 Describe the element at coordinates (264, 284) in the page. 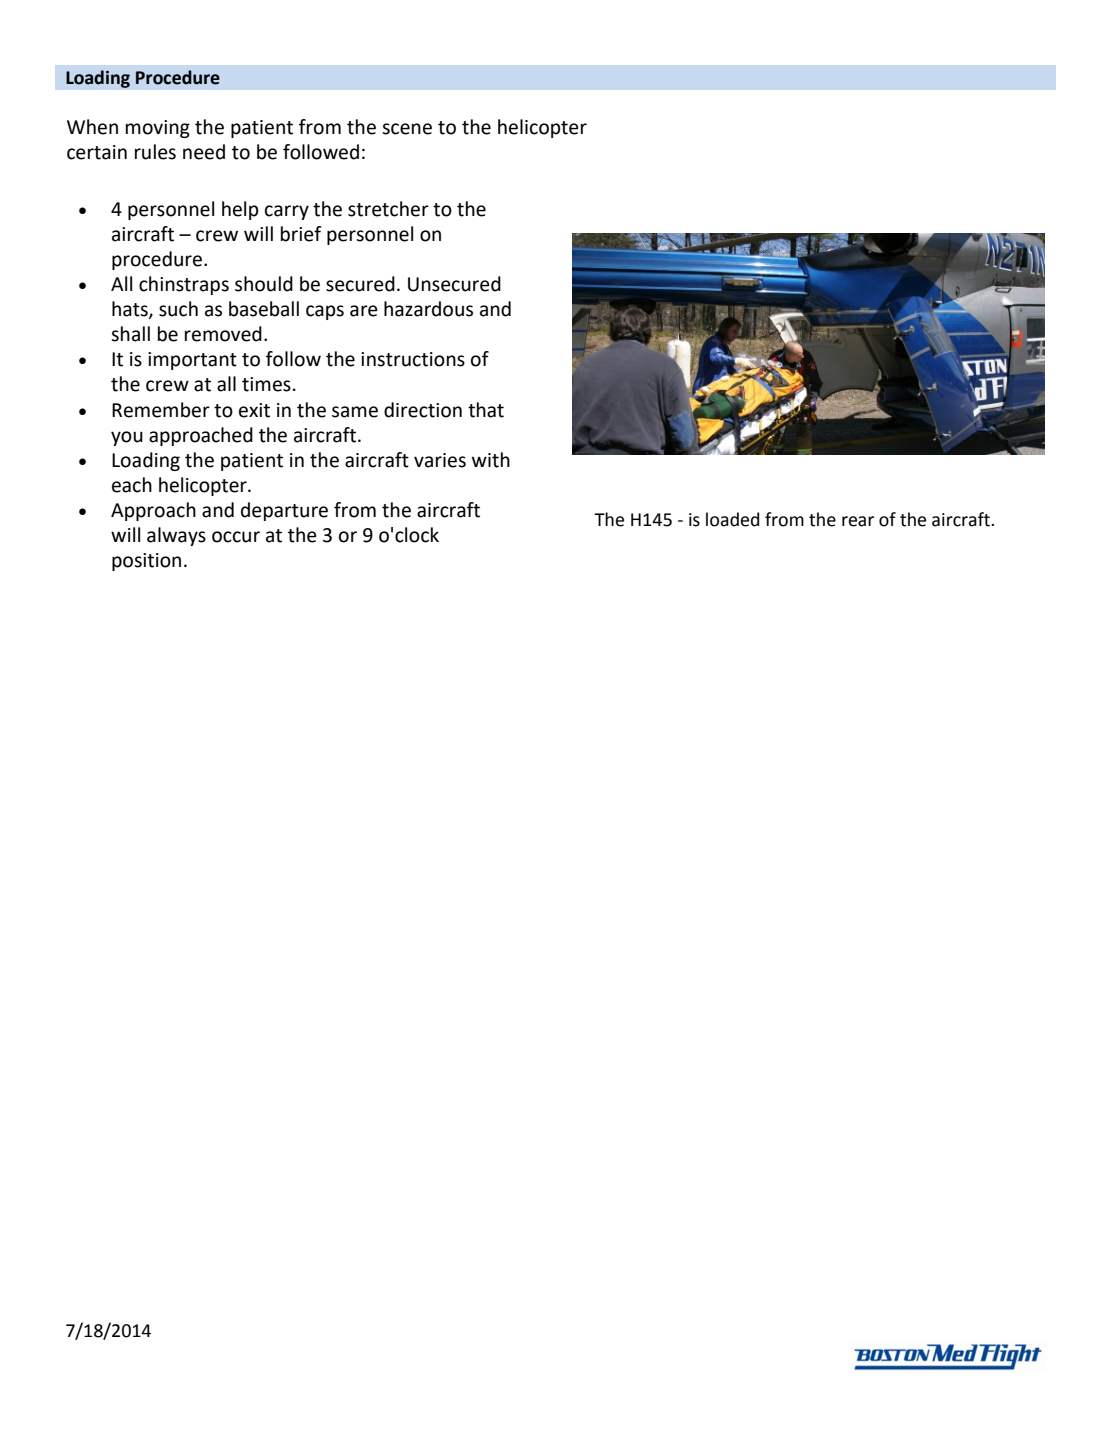

I see `should` at that location.
